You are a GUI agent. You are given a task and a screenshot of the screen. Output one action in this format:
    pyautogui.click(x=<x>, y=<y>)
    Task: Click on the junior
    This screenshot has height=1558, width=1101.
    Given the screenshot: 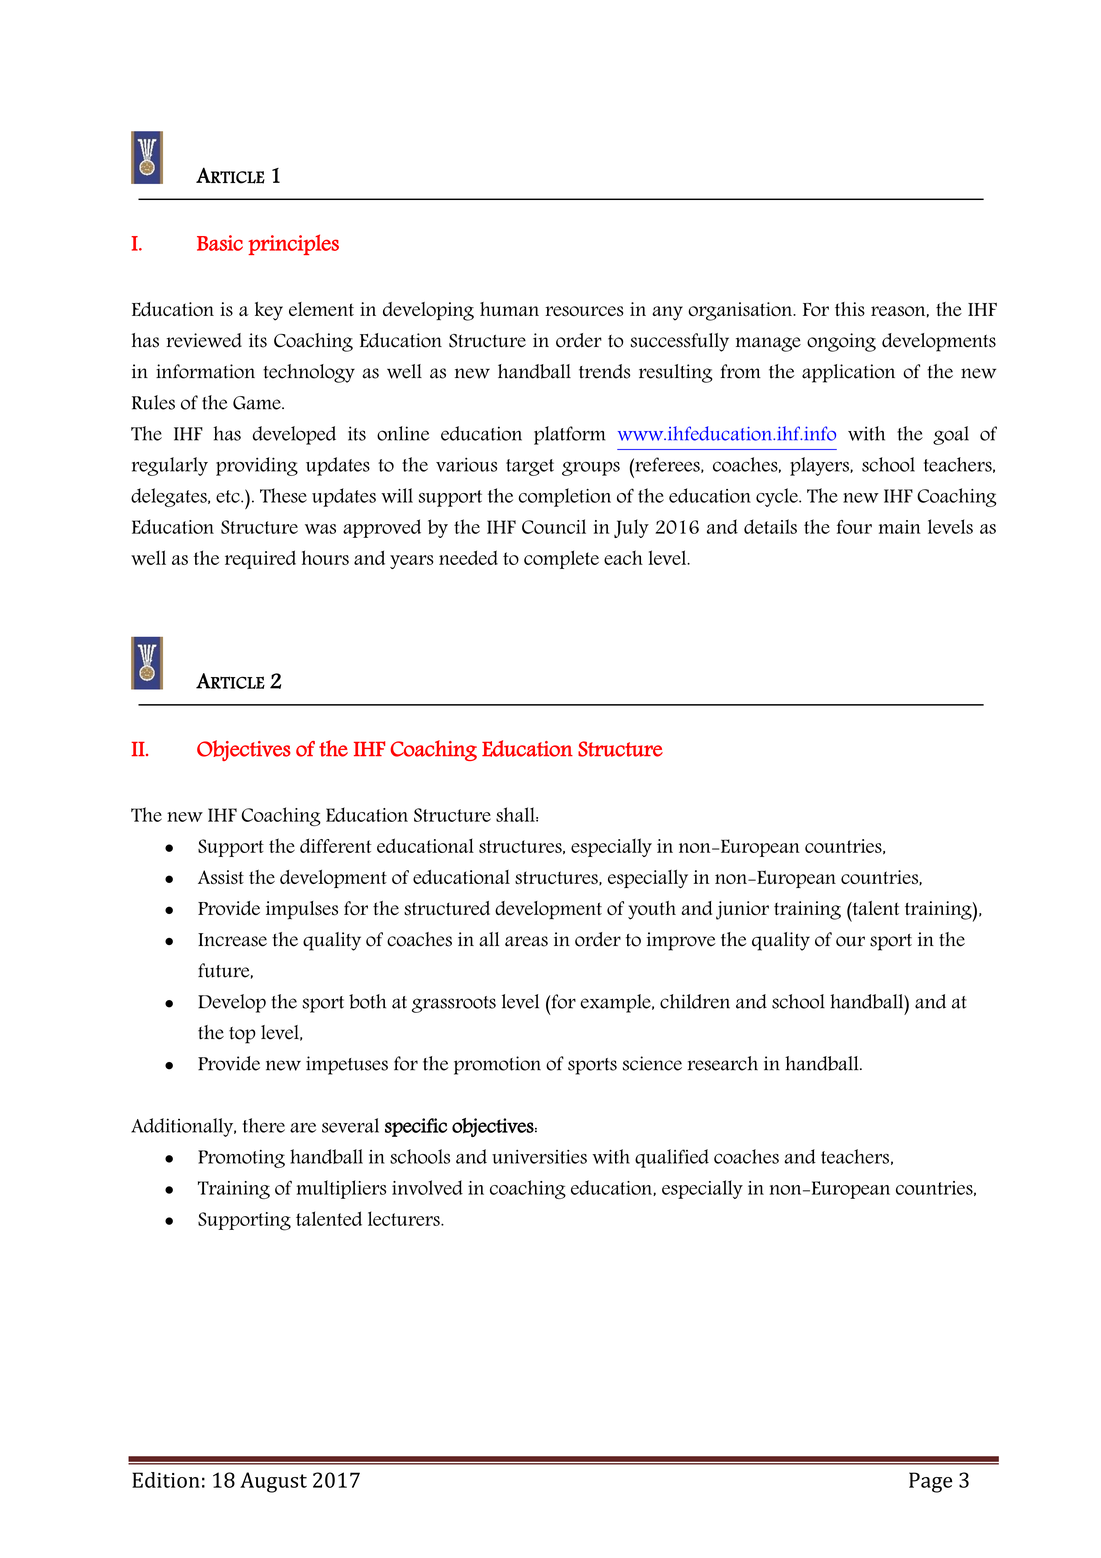 What is the action you would take?
    pyautogui.click(x=742, y=910)
